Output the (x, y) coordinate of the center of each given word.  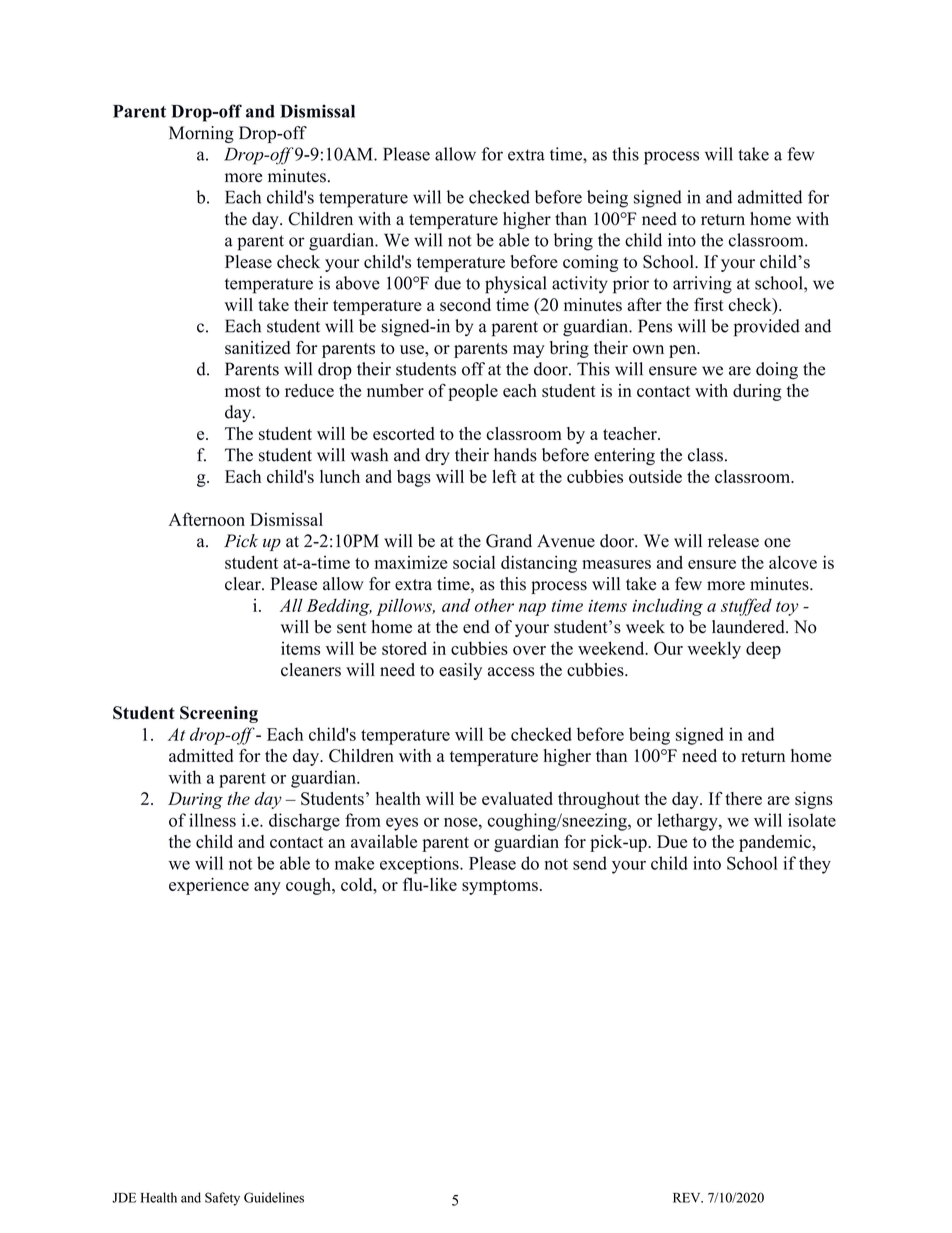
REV (688, 1198)
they (815, 865)
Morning (201, 134)
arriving (702, 285)
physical (515, 285)
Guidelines (274, 1197)
